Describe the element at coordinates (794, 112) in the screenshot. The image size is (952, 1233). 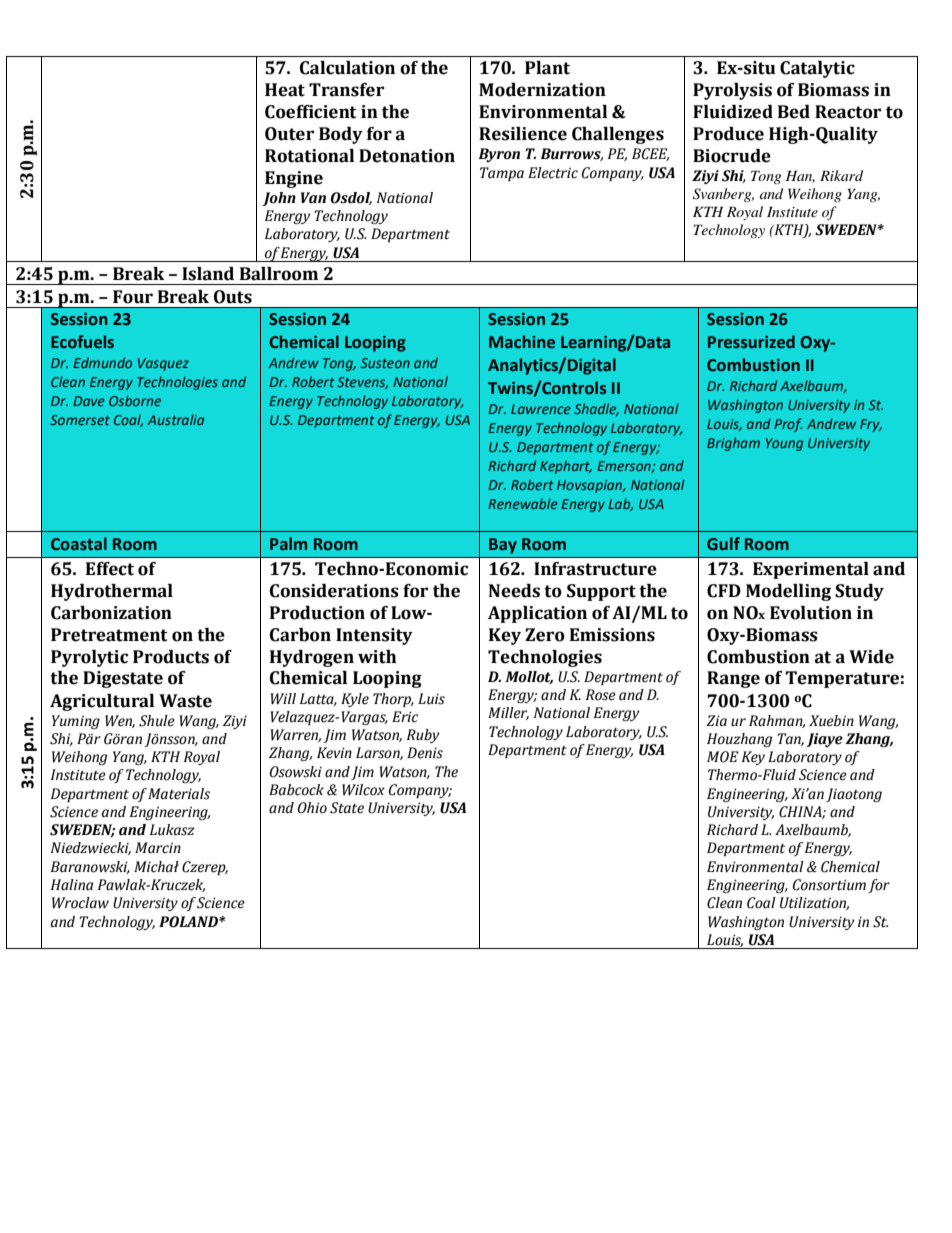
I see `Bed` at that location.
